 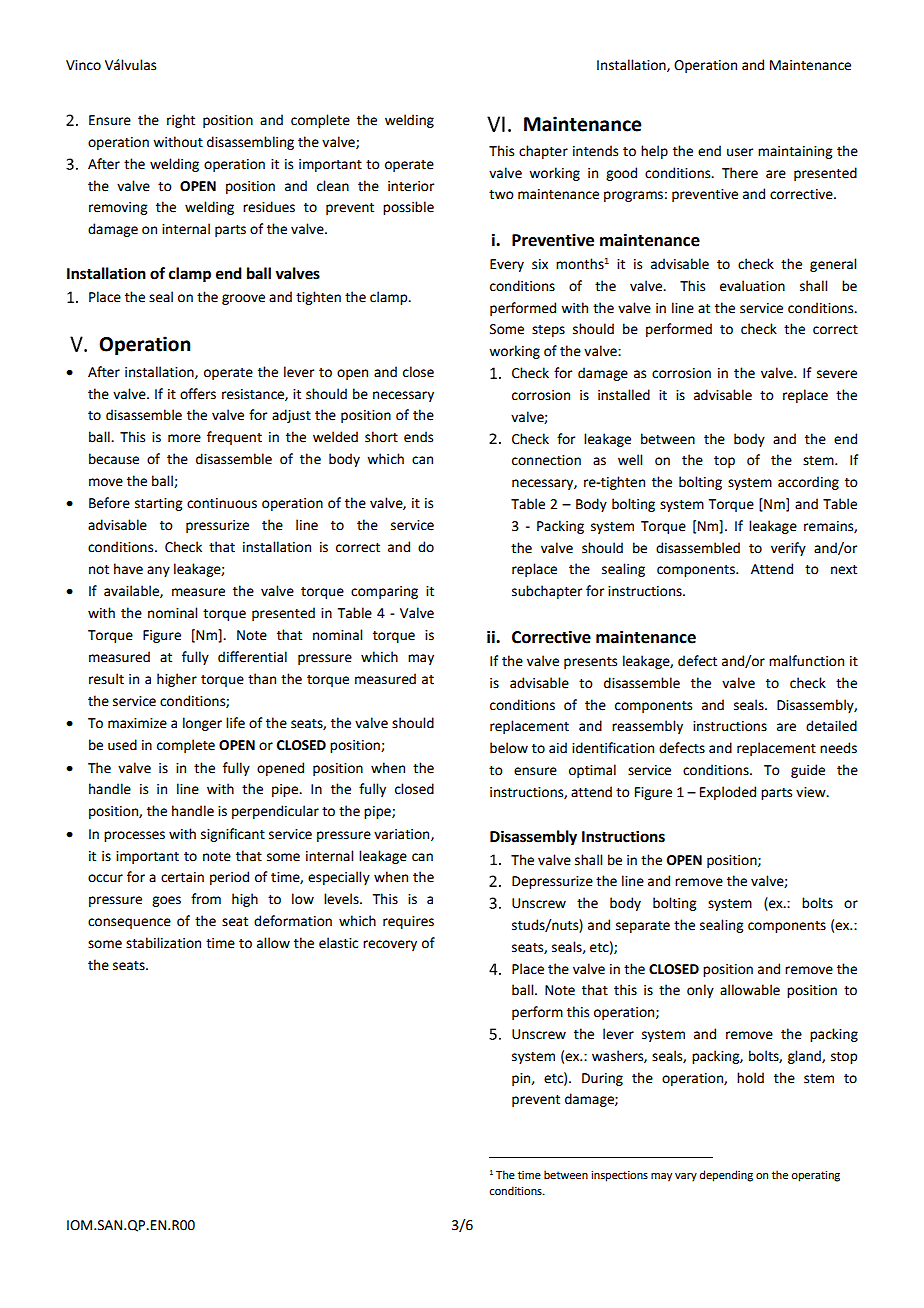 I want to click on according, so click(x=808, y=483).
